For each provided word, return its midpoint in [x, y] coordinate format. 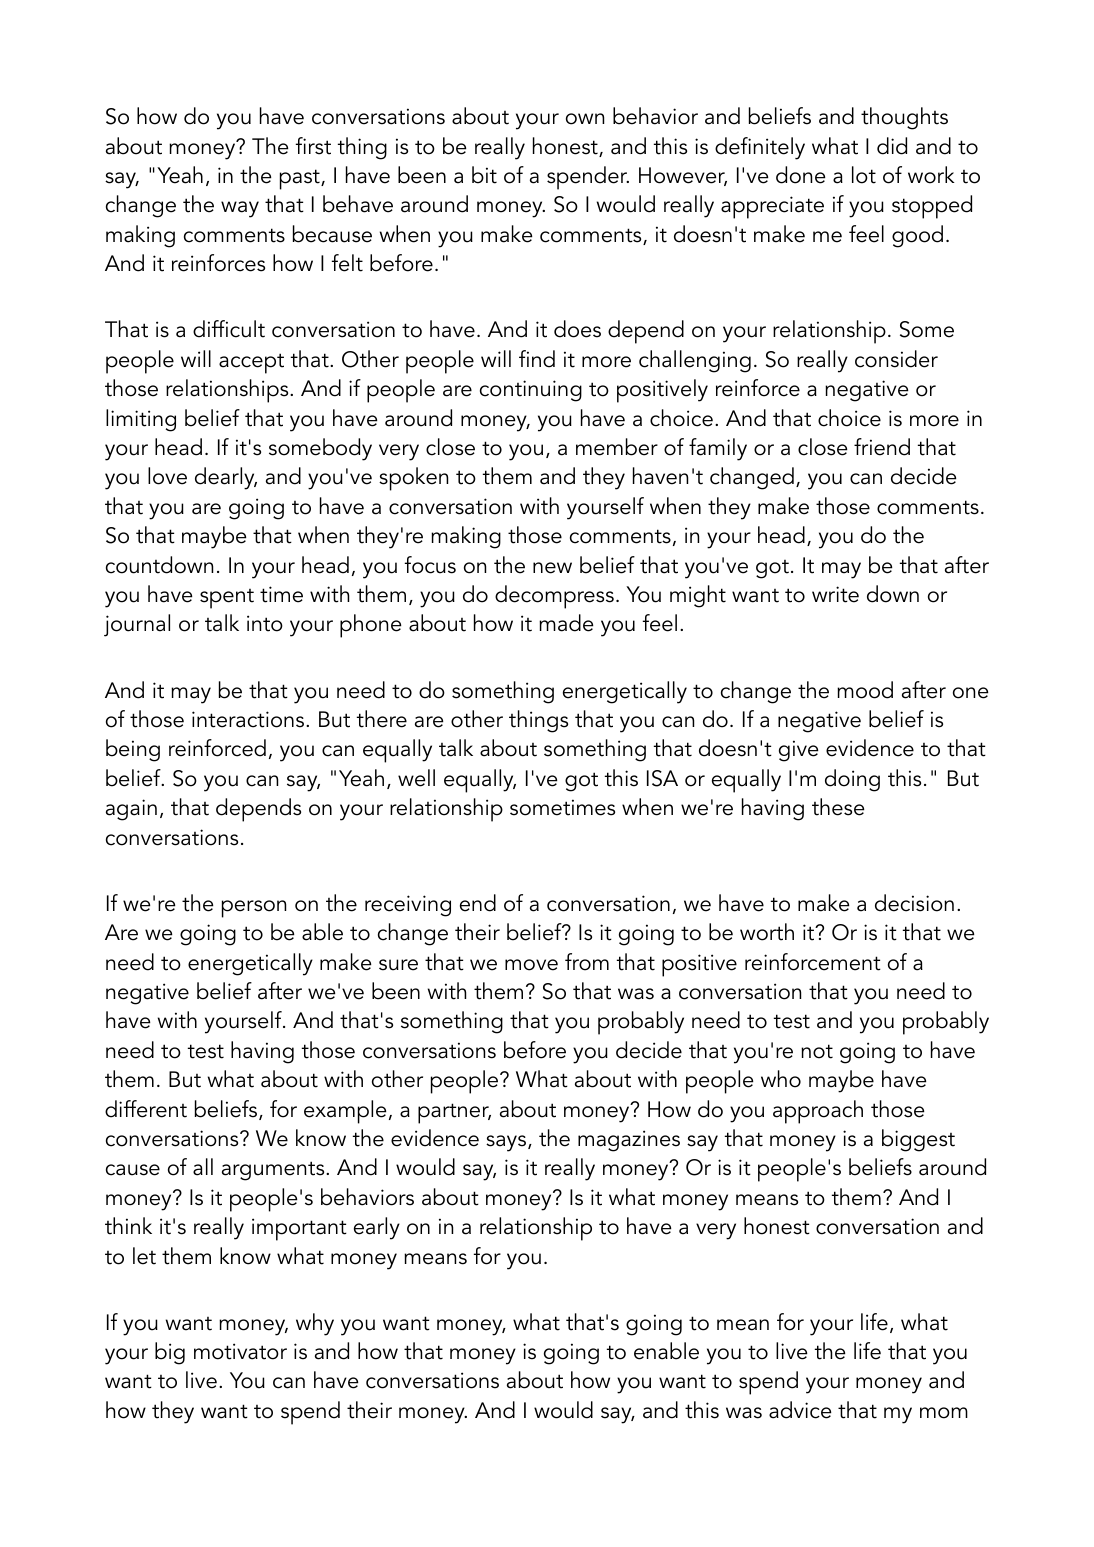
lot [864, 175]
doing [852, 780]
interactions [249, 719]
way [240, 209]
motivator [240, 1351]
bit [484, 175]
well [416, 778]
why [315, 1324]
